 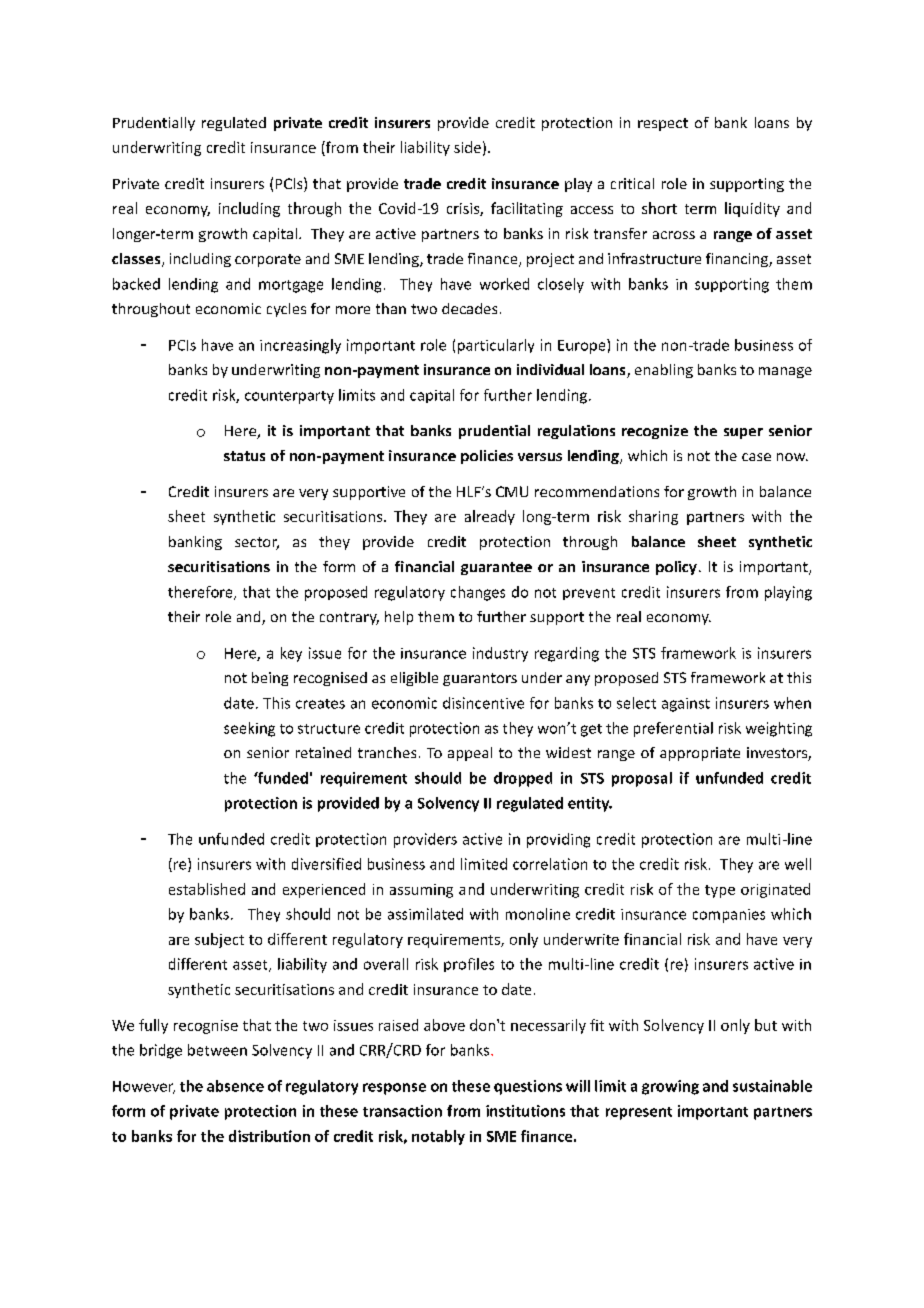 What do you see at coordinates (467, 147) in the screenshot?
I see `side` at bounding box center [467, 147].
